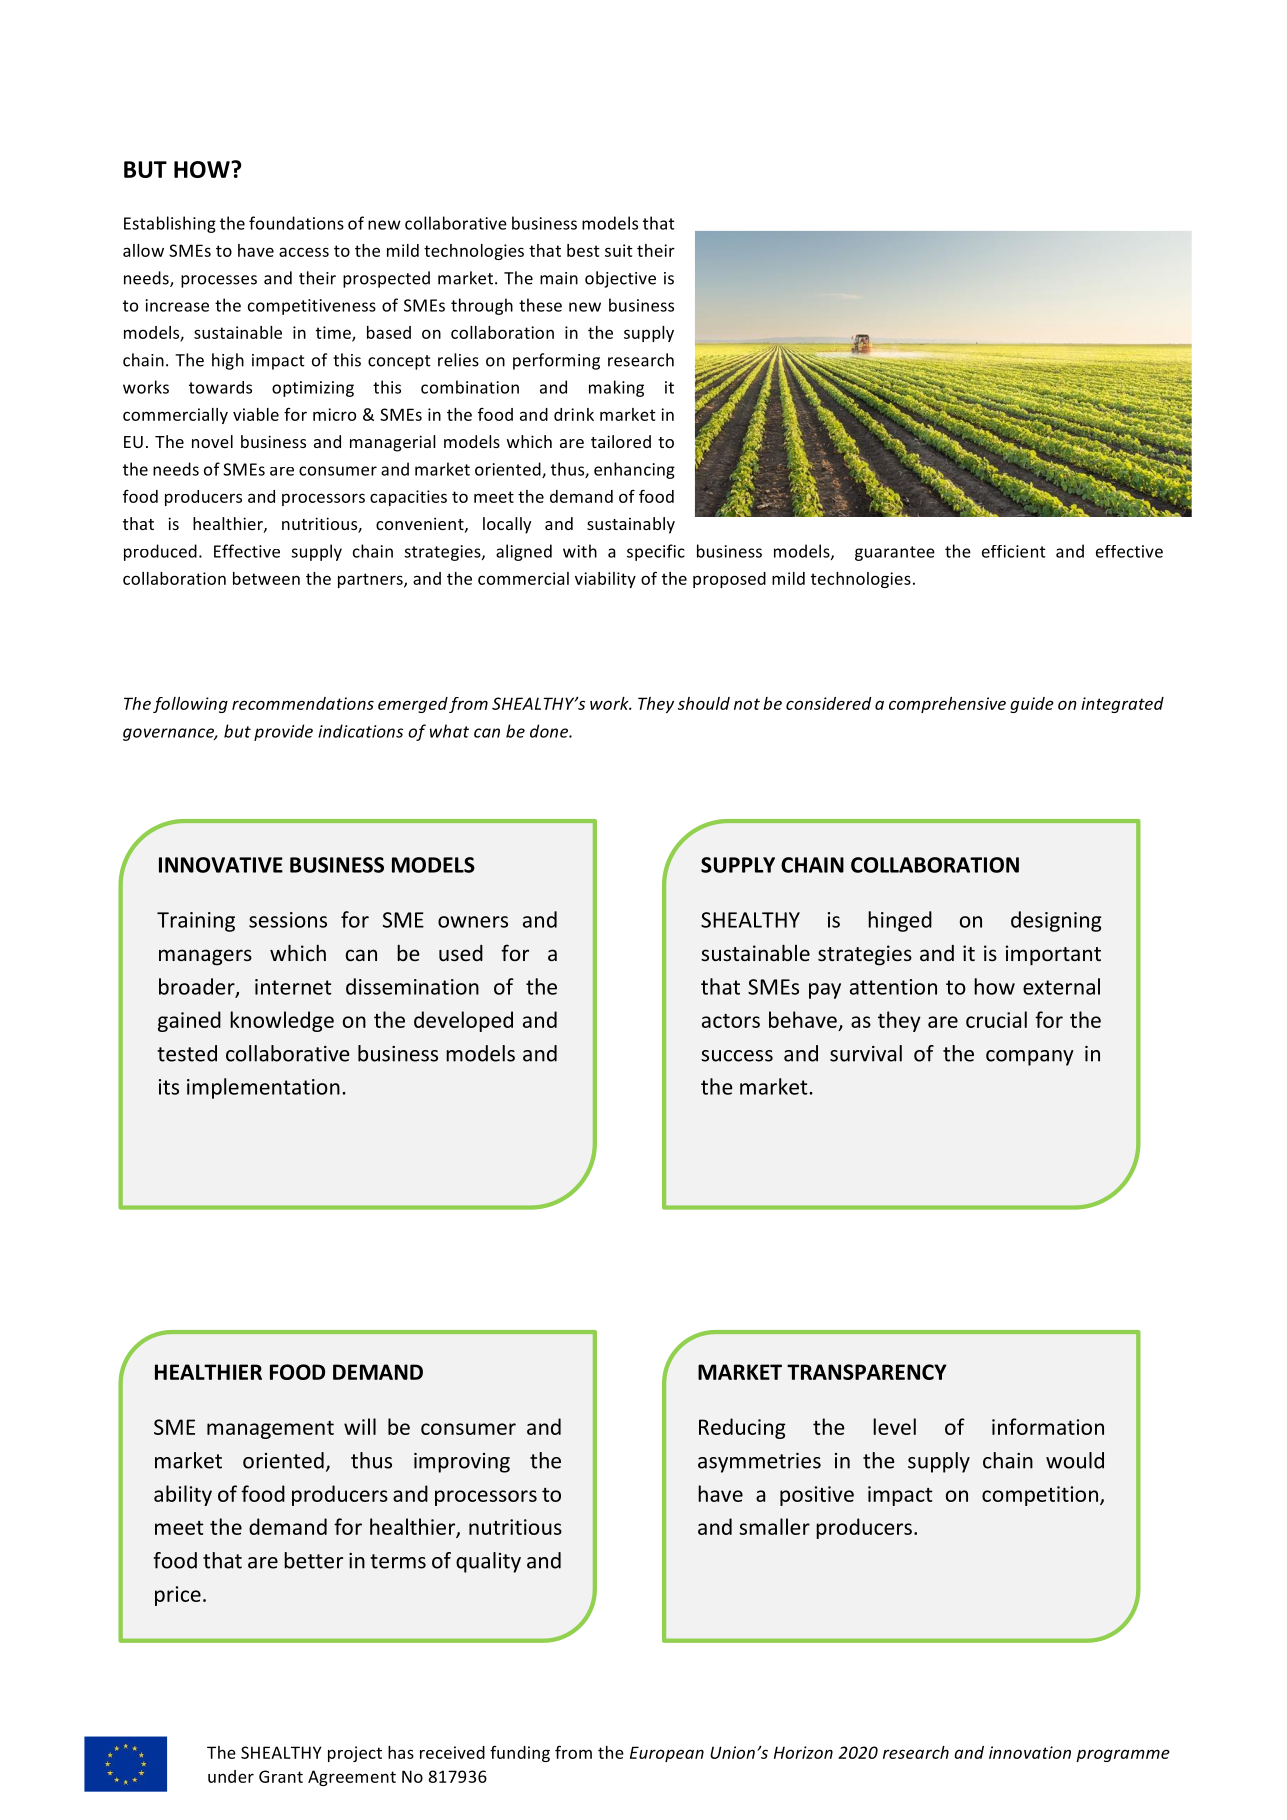 This image has height=1820, width=1287. I want to click on specific, so click(656, 552).
